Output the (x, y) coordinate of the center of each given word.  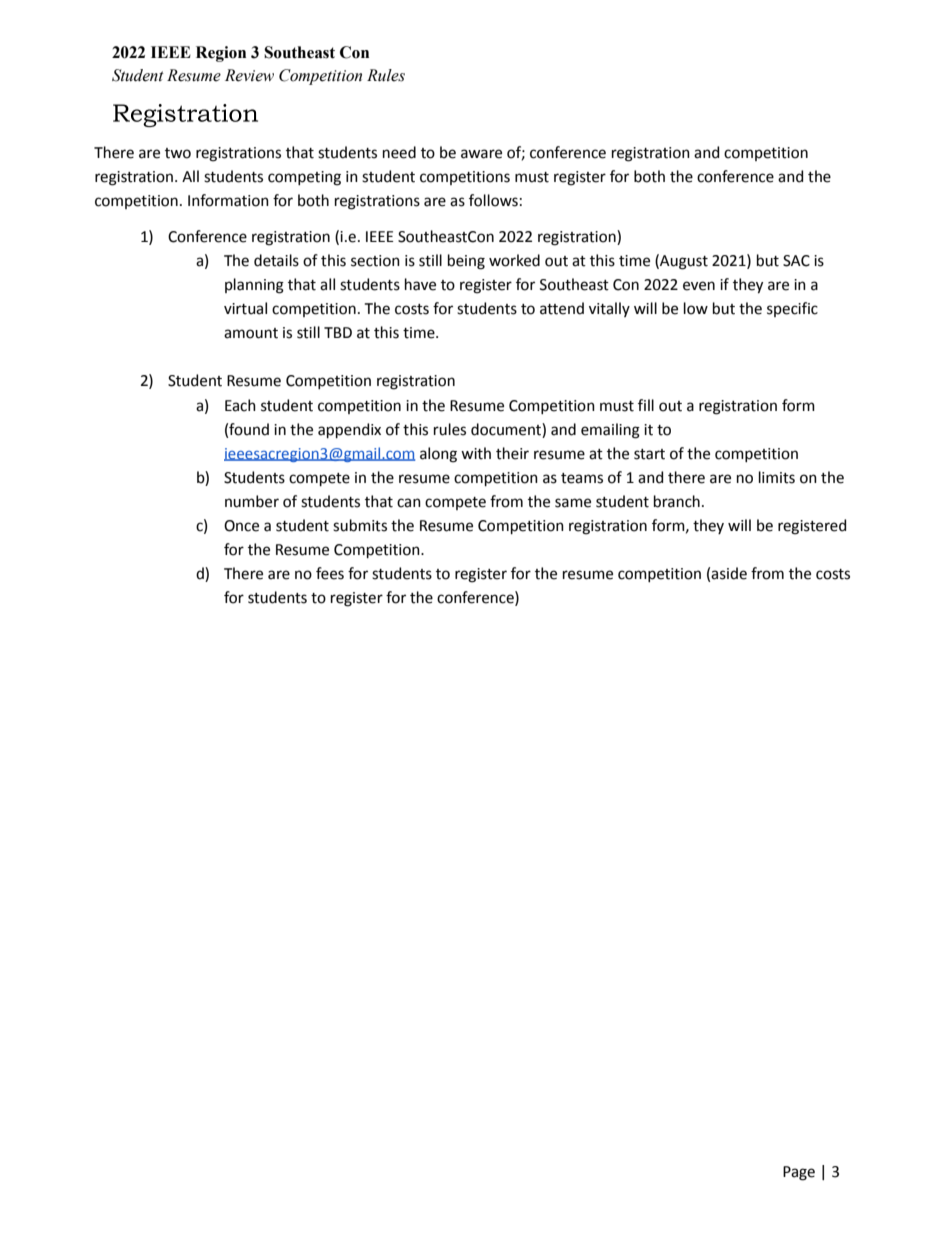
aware (481, 154)
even (699, 286)
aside (729, 573)
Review (249, 75)
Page (799, 1173)
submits (360, 525)
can (409, 503)
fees (330, 573)
